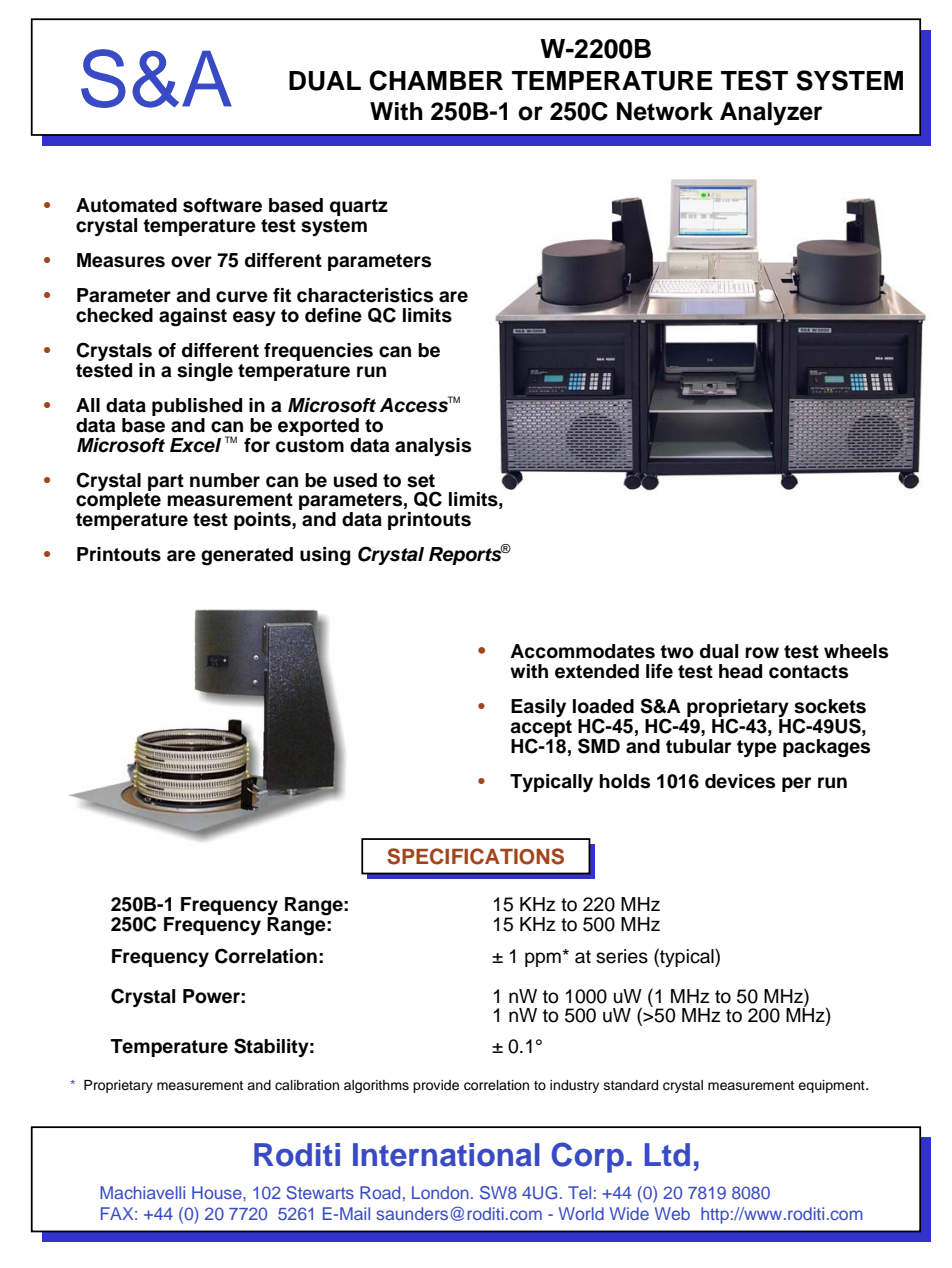  I want to click on single, so click(205, 372).
